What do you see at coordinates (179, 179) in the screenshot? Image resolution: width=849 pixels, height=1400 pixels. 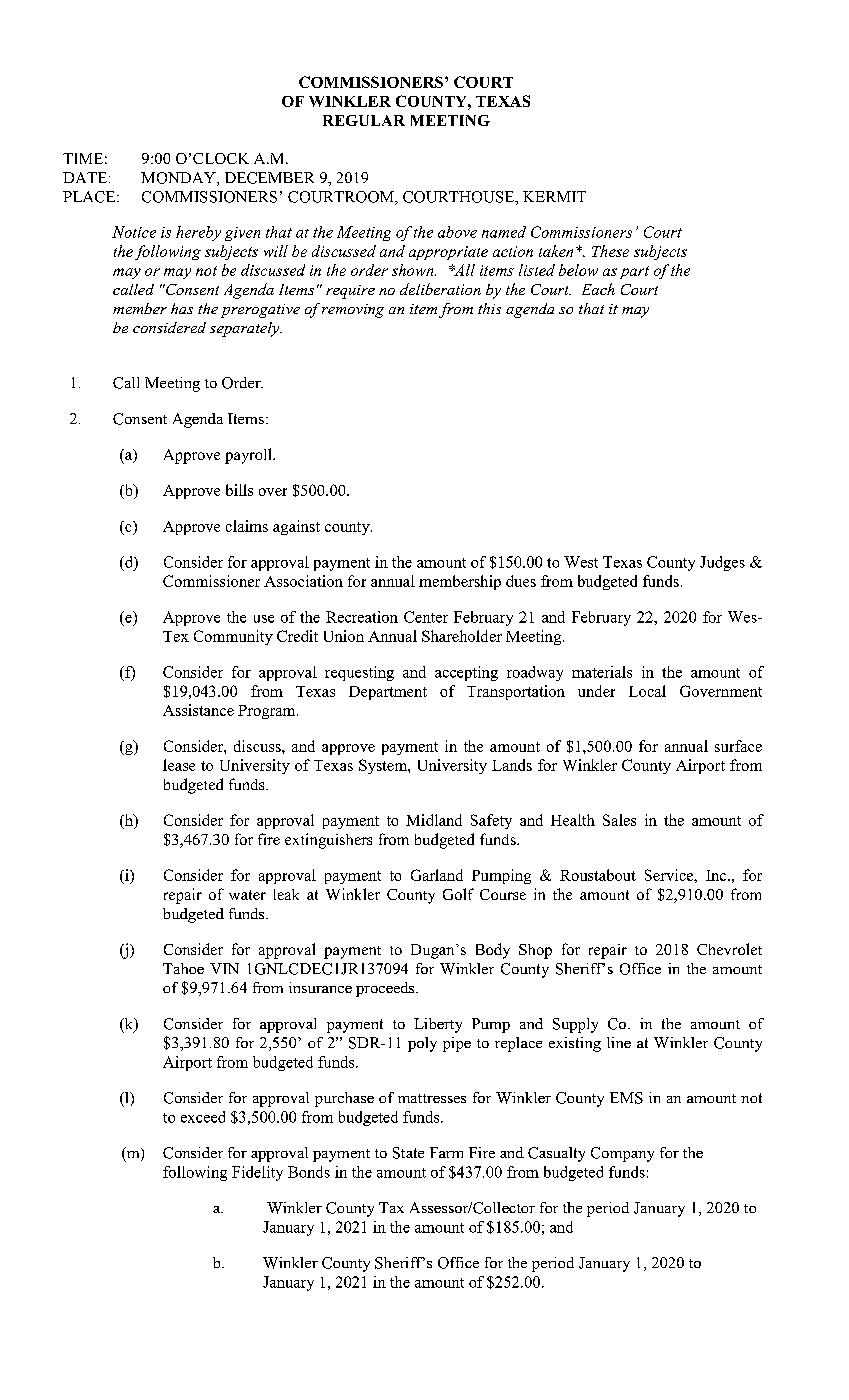 I see `MONDAY` at bounding box center [179, 179].
